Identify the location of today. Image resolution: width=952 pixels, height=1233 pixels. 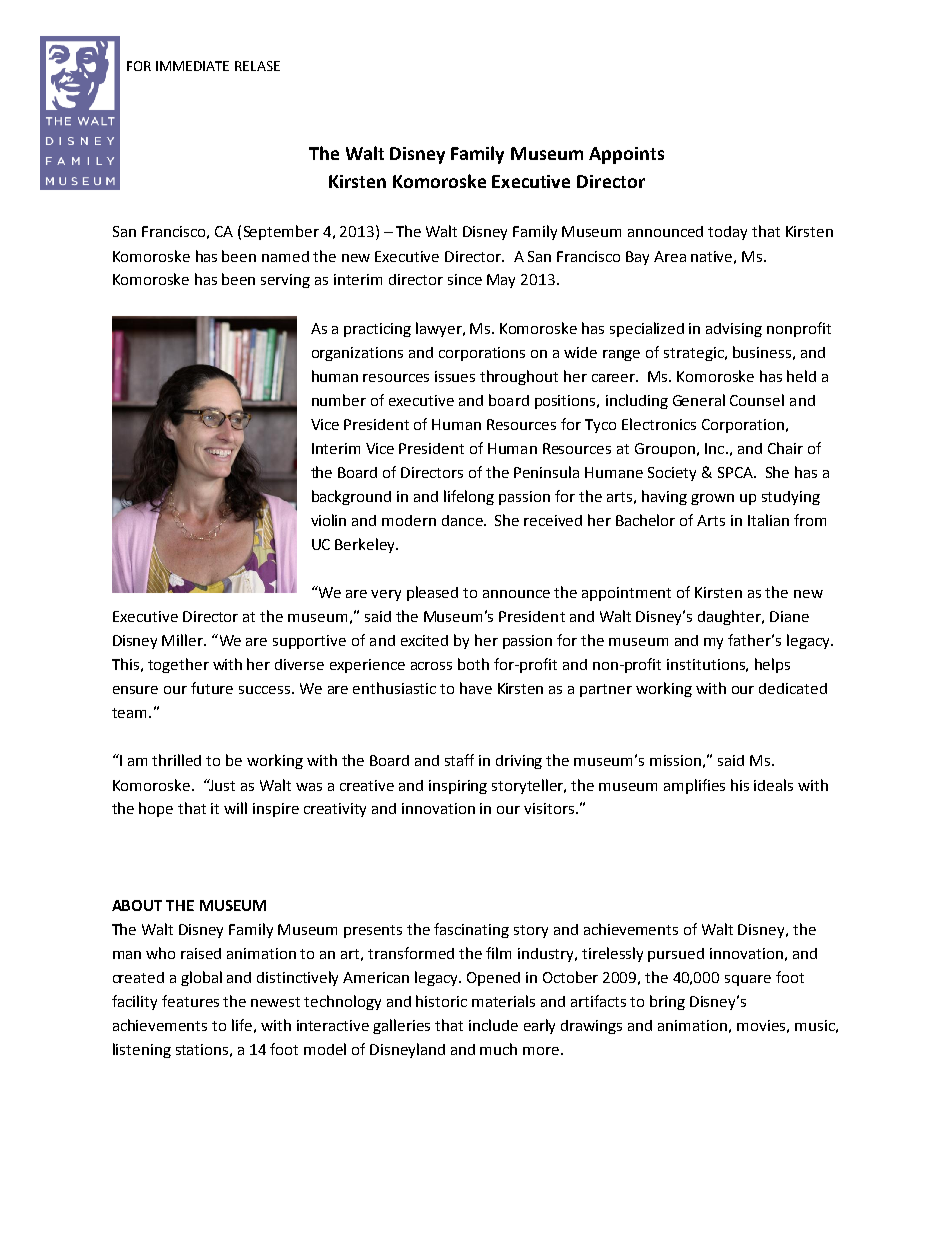
(727, 233).
